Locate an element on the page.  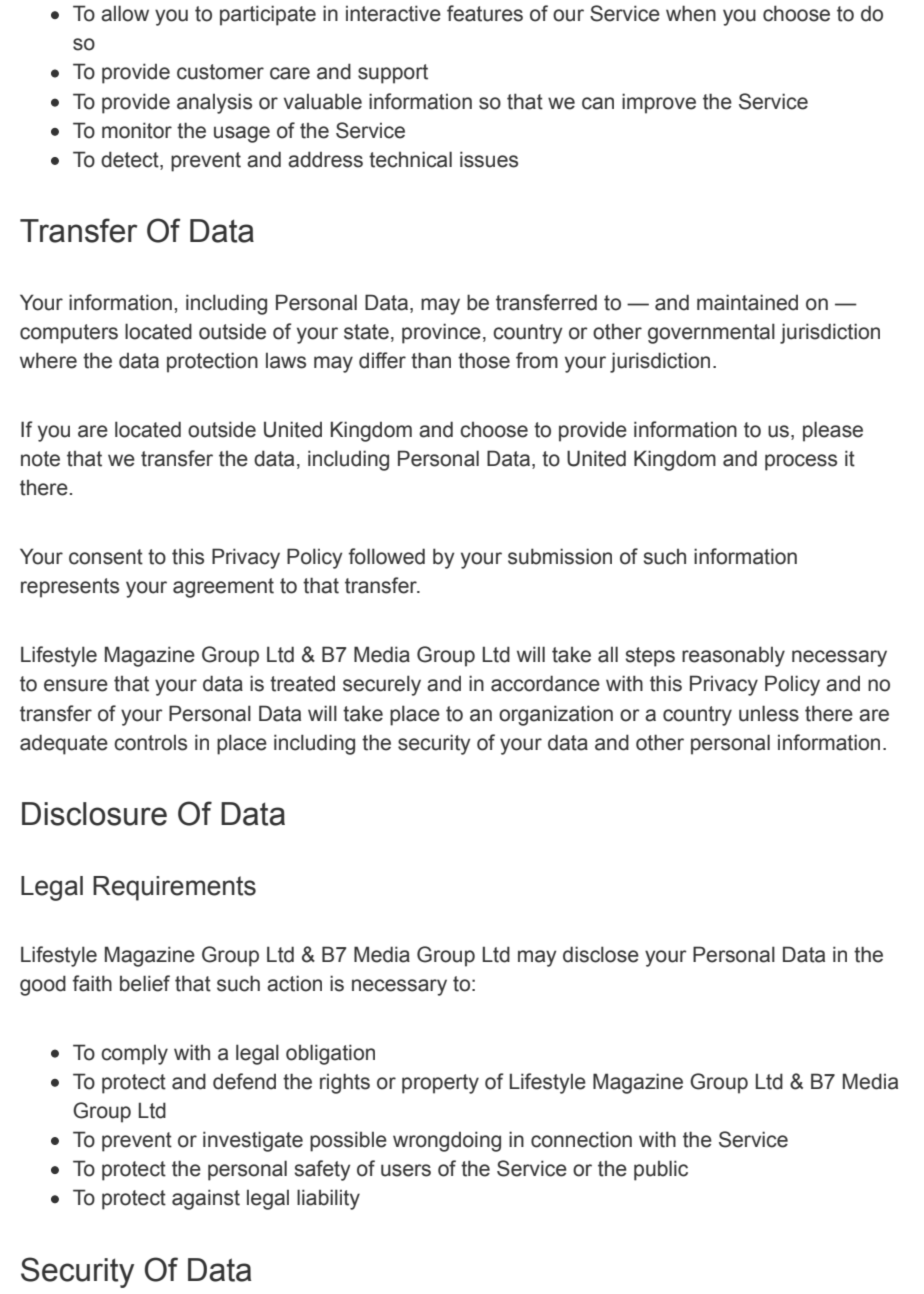
securely is located at coordinates (382, 685).
